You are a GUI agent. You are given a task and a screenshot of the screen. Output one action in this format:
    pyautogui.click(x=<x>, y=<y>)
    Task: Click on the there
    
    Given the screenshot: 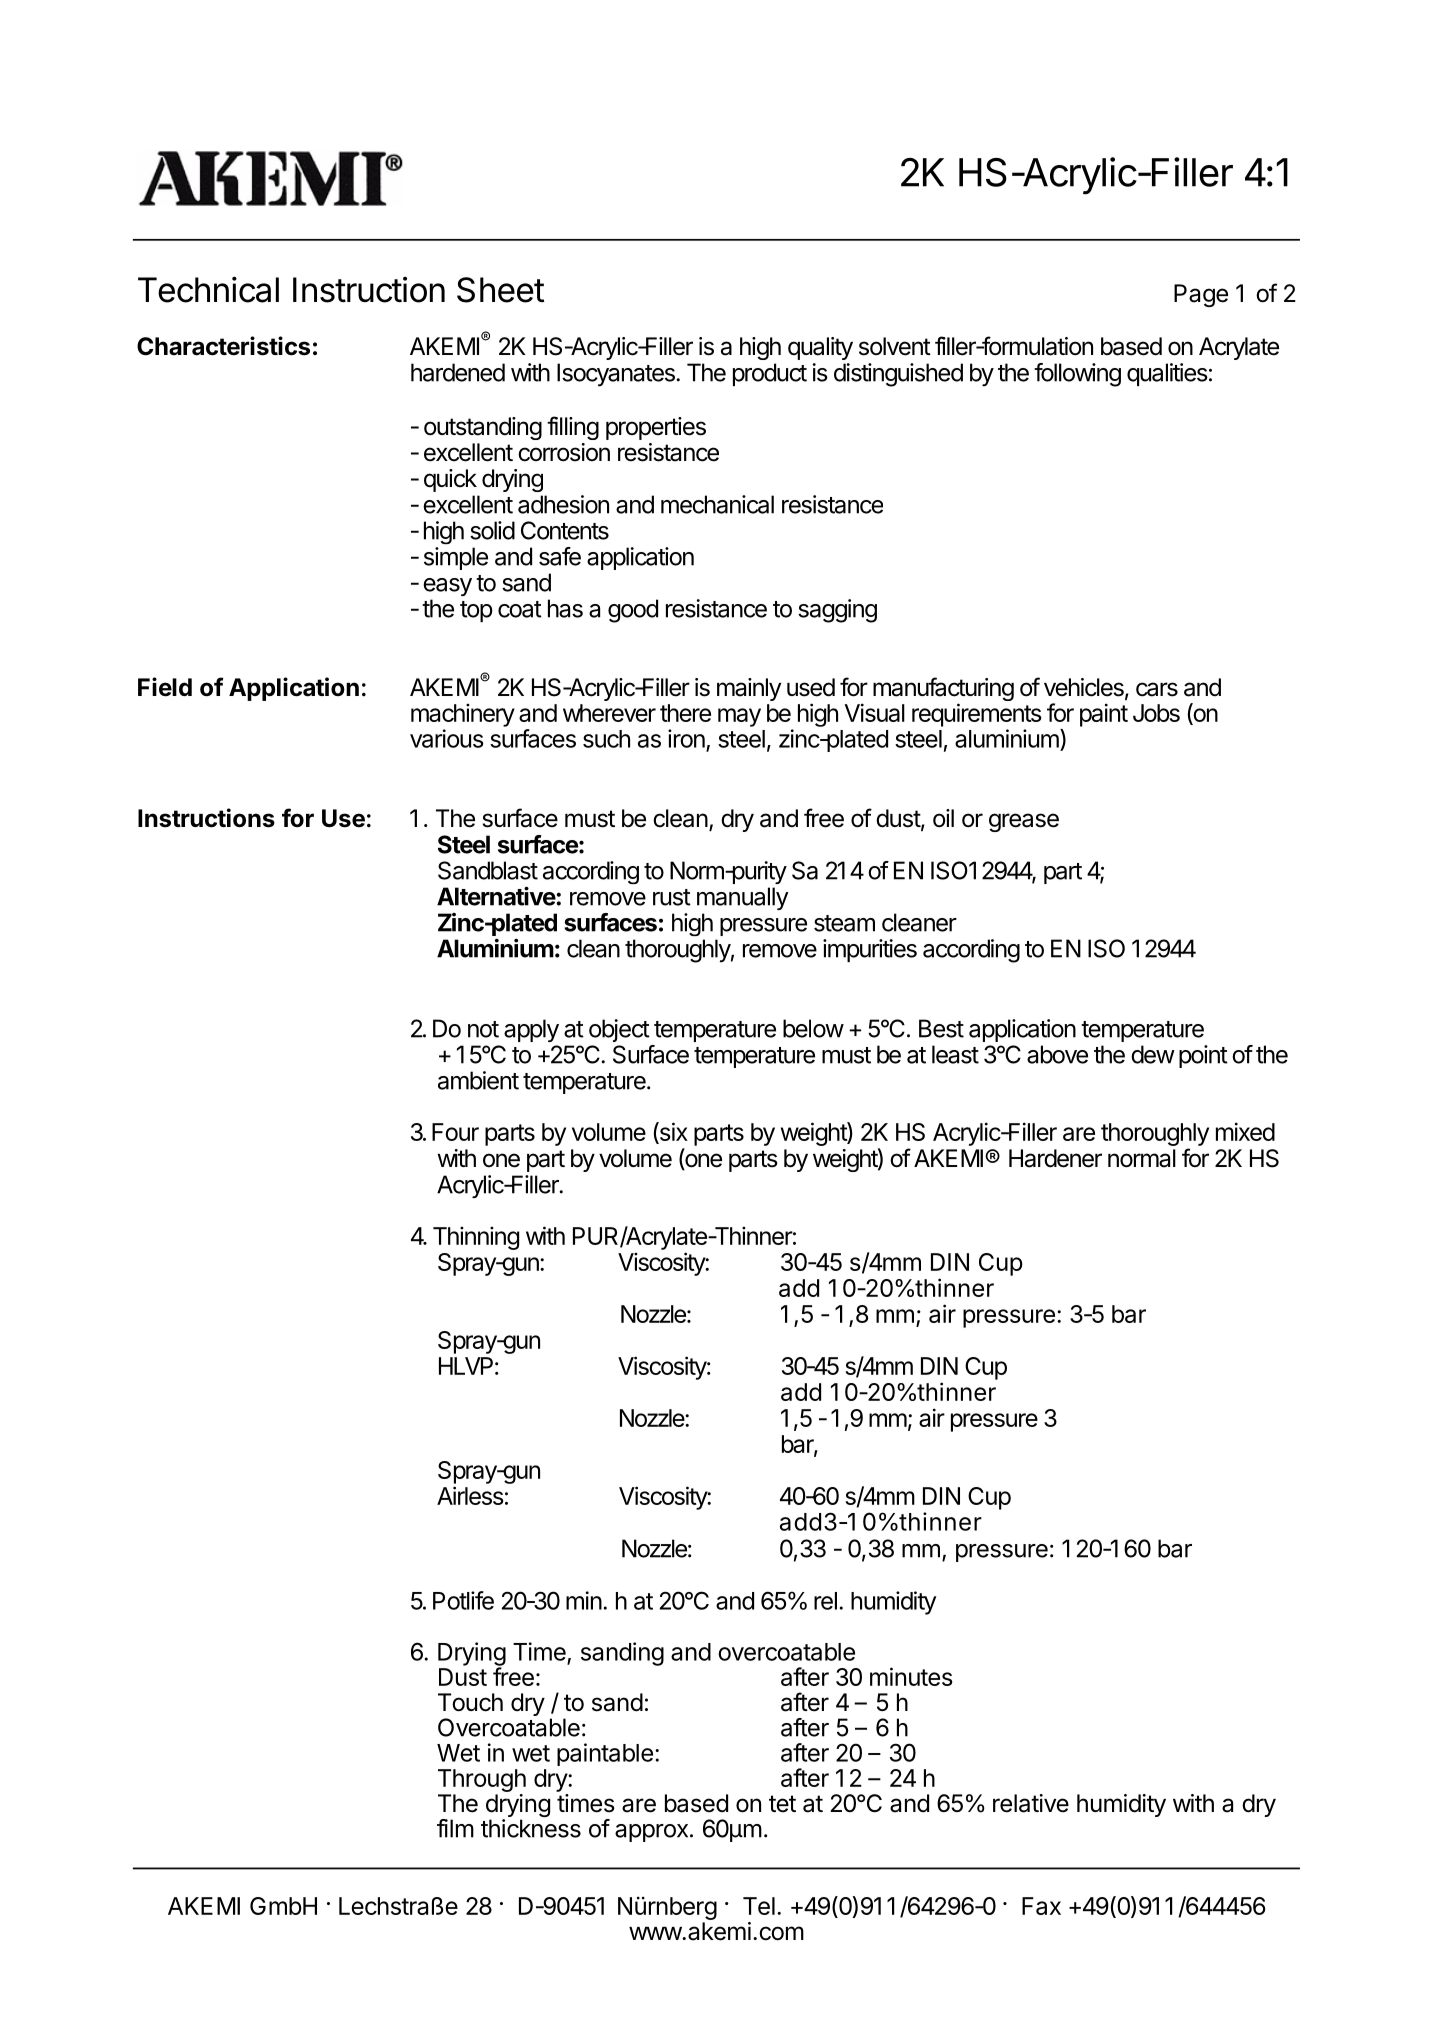 What is the action you would take?
    pyautogui.click(x=685, y=713)
